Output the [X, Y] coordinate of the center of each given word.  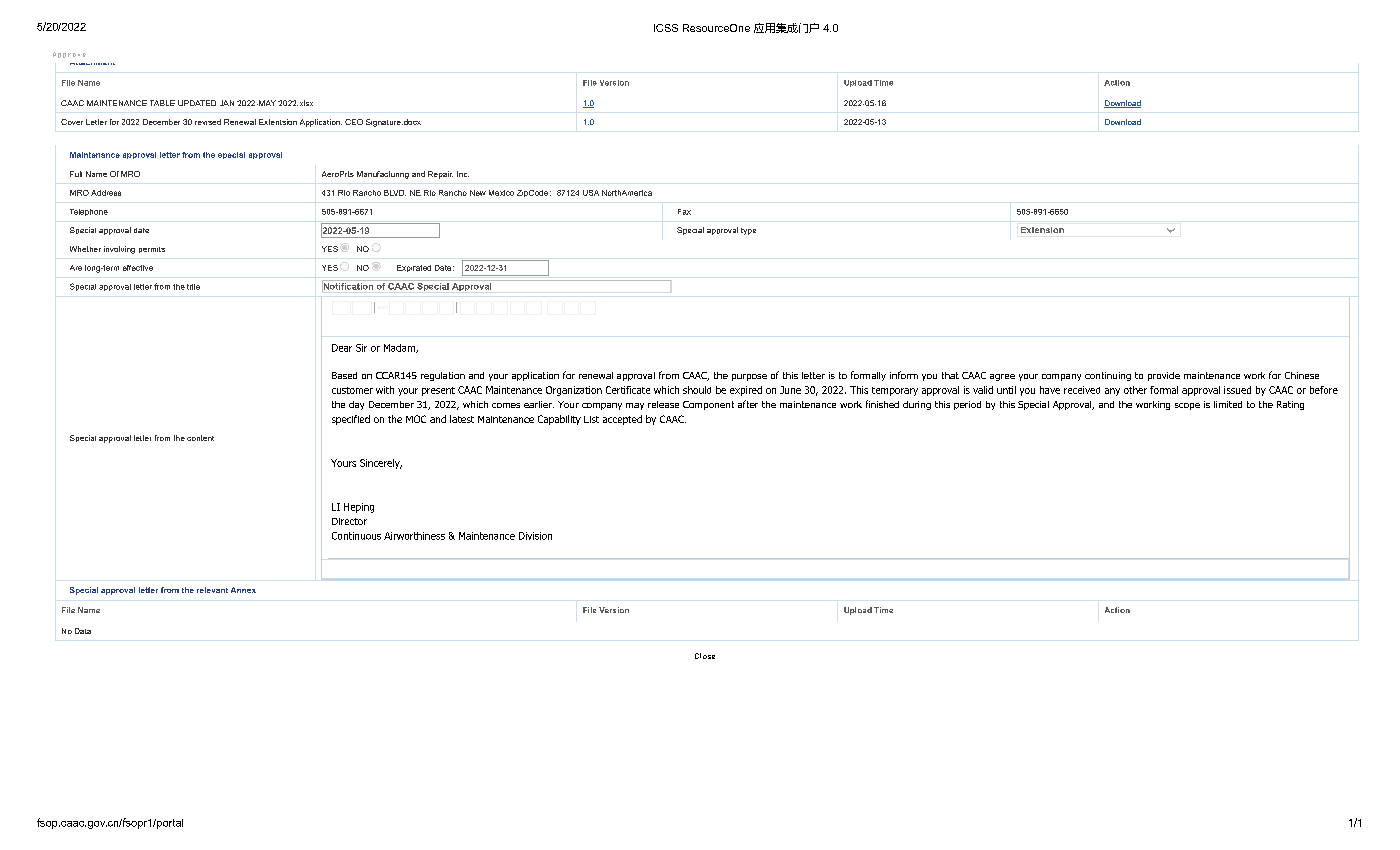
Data [83, 631]
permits [152, 250]
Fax [684, 212]
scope [1187, 406]
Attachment [92, 64]
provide [1164, 376]
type [748, 231]
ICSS [666, 28]
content [200, 438]
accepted [622, 420]
